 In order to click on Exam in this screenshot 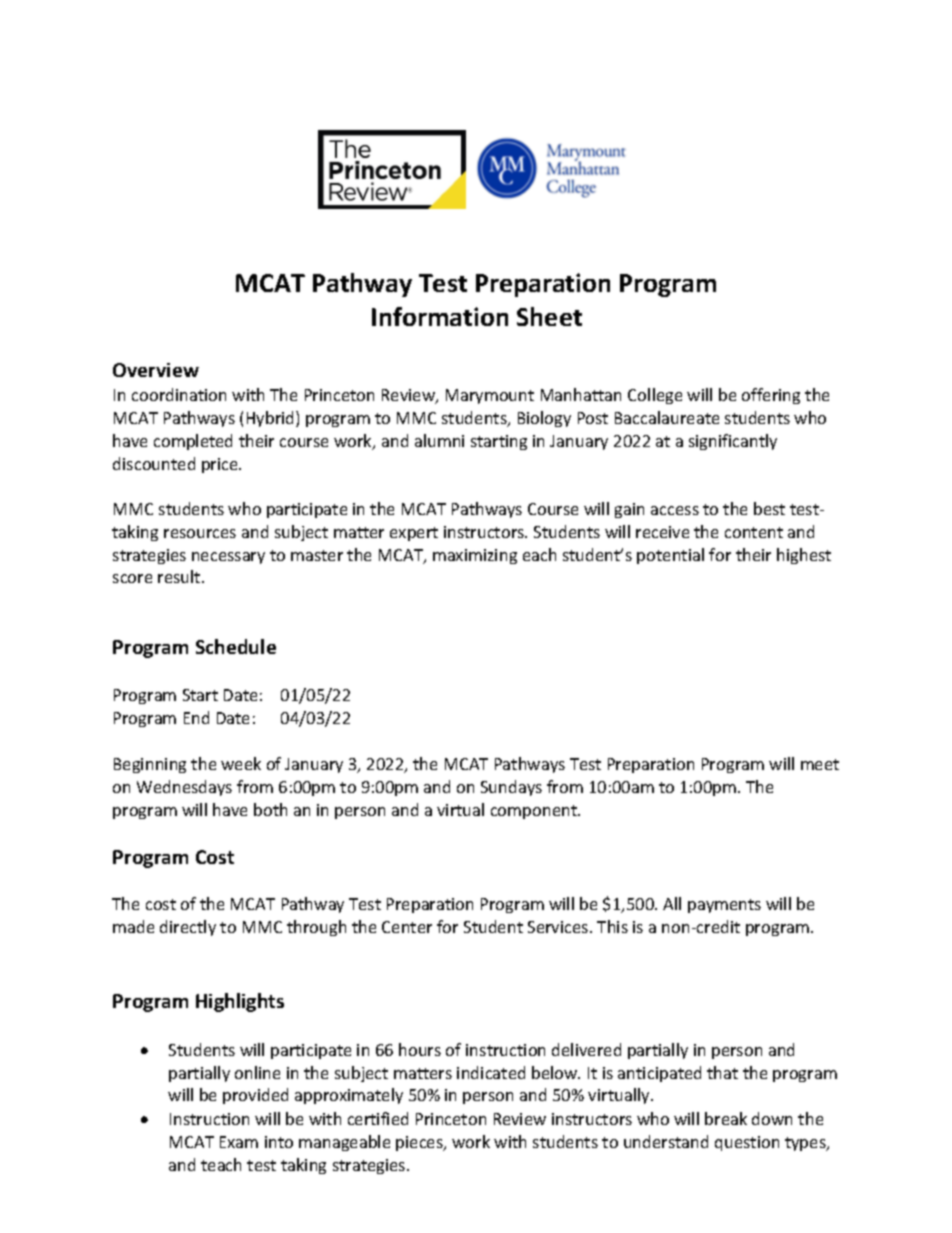, I will do `click(239, 1142)`.
